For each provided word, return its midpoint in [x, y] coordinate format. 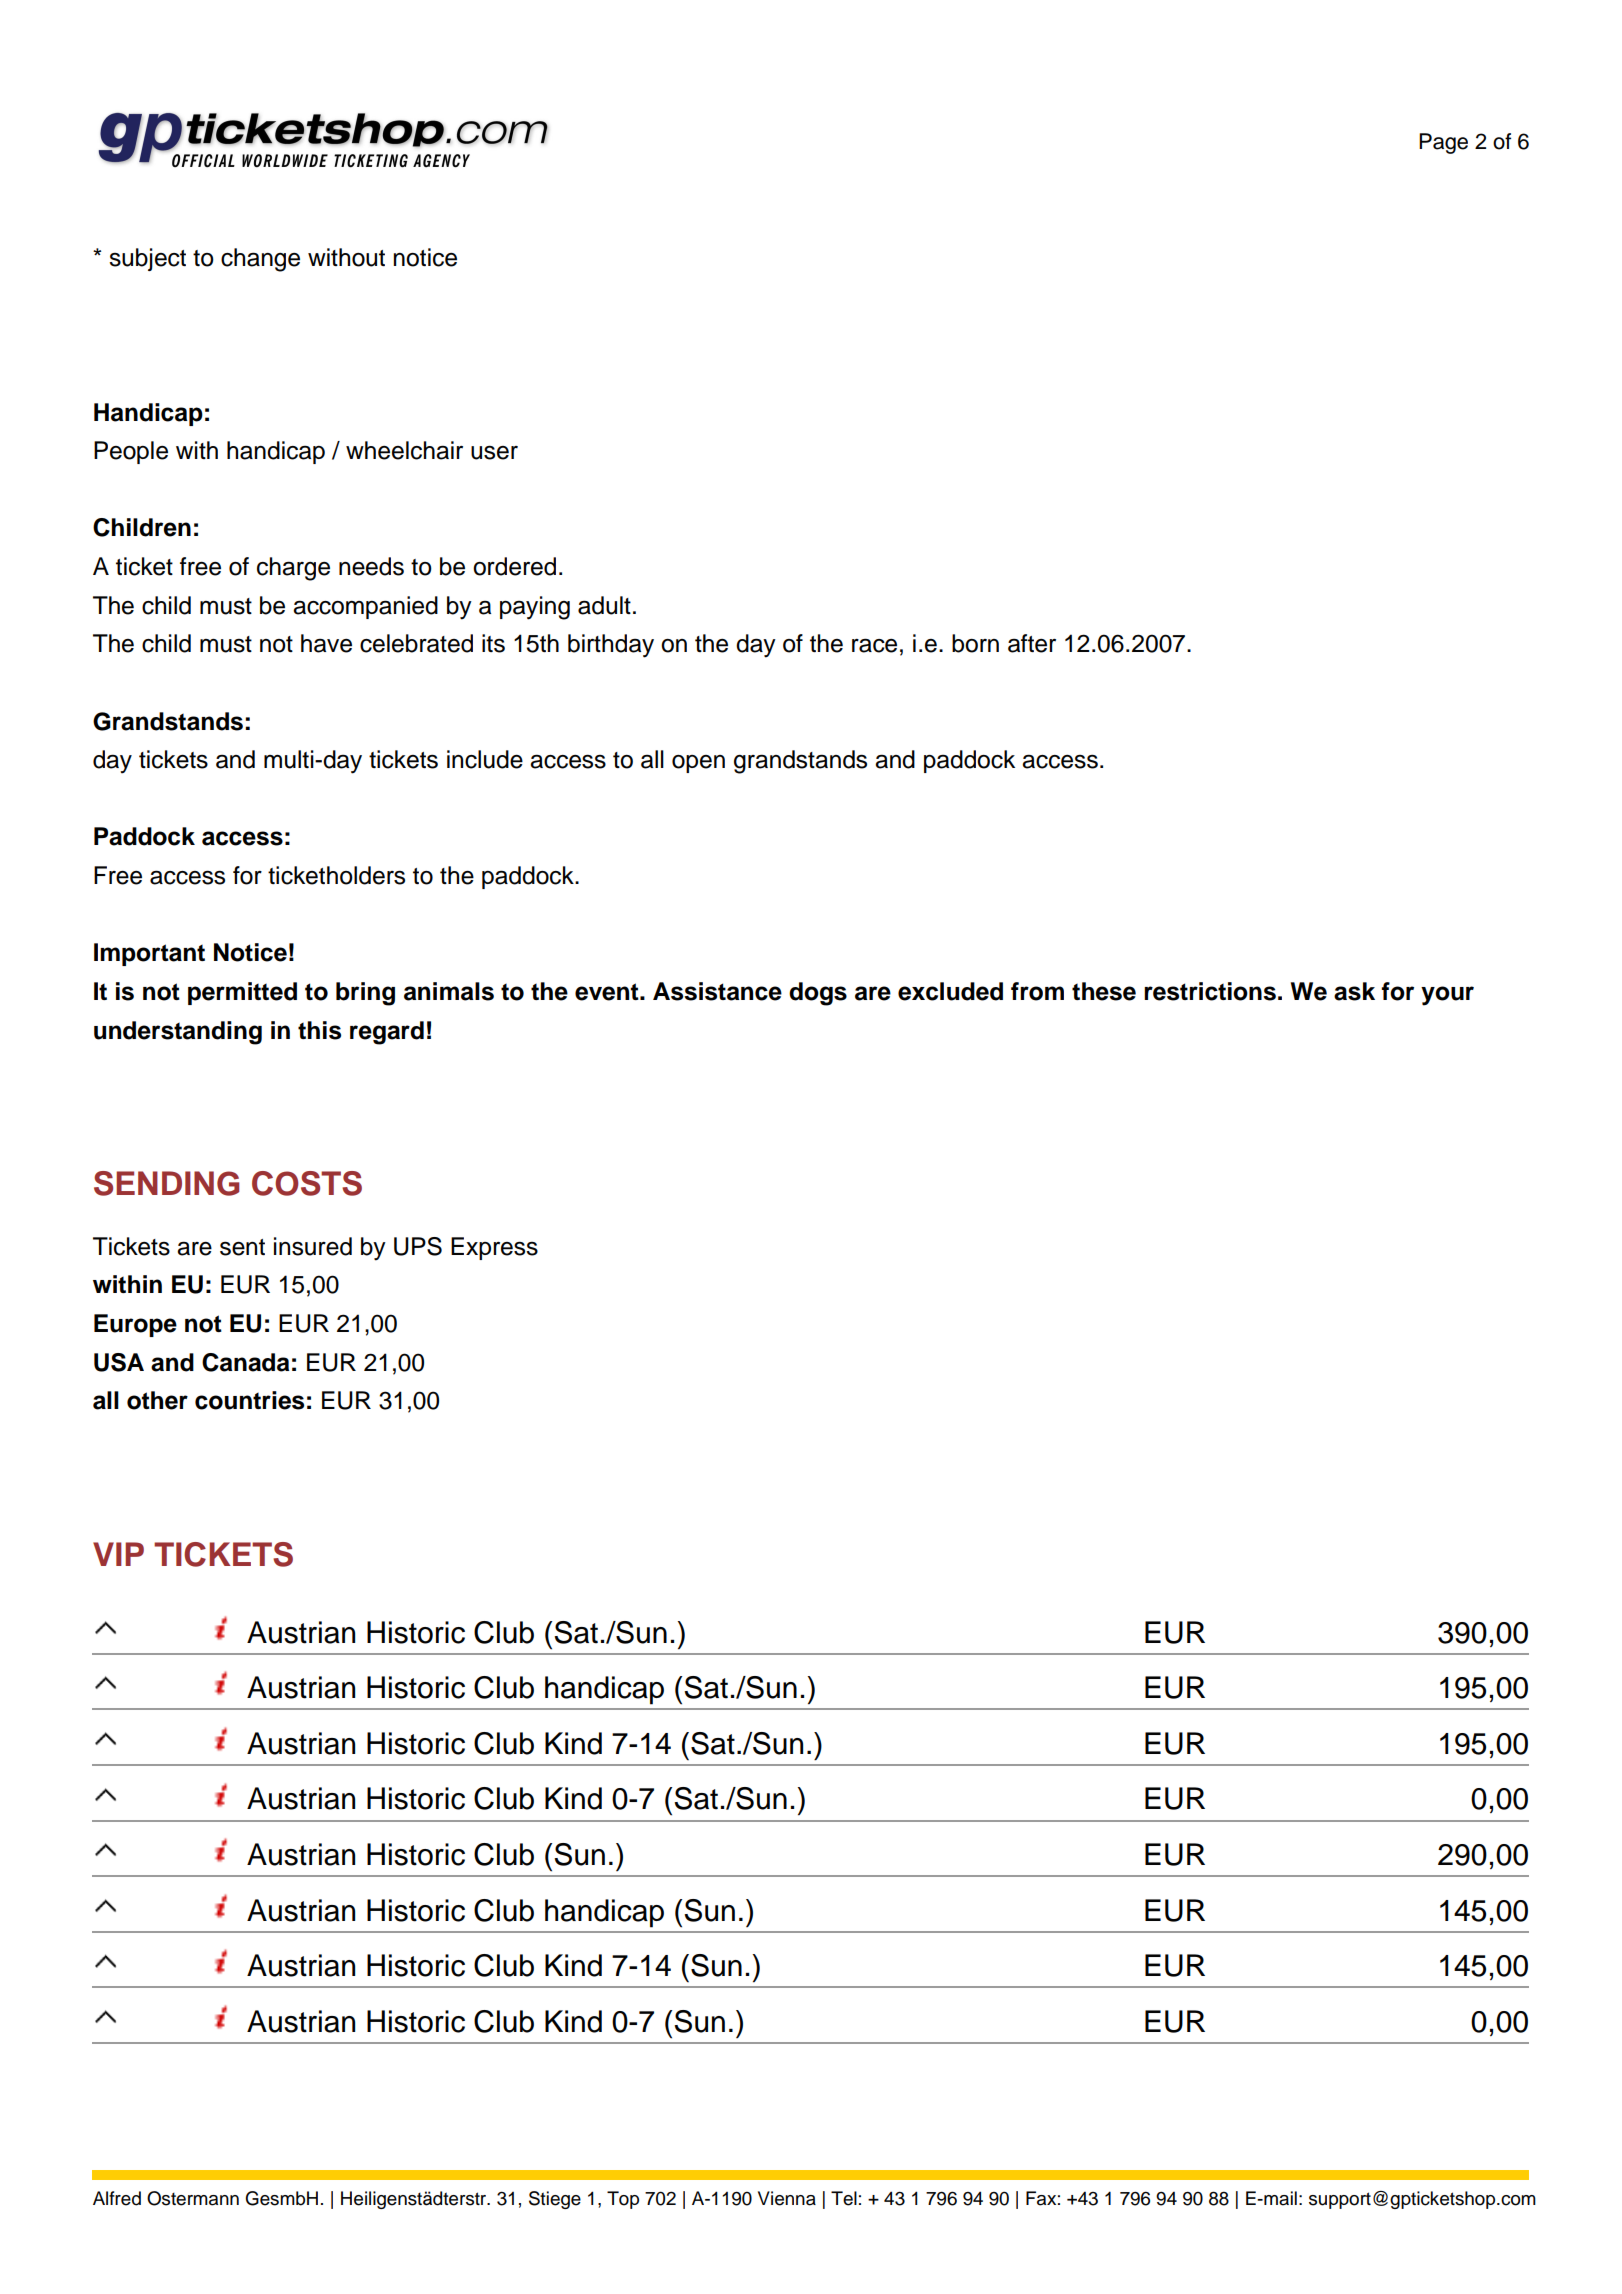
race [874, 645]
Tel [844, 2198]
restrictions [1210, 991]
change [260, 260]
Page [1443, 143]
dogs [818, 994]
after [1032, 643]
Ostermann [193, 2198]
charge [293, 569]
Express [494, 1248]
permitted [242, 993]
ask [1354, 991]
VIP [118, 1554]
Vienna [787, 2198]
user [494, 452]
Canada [245, 1362]
